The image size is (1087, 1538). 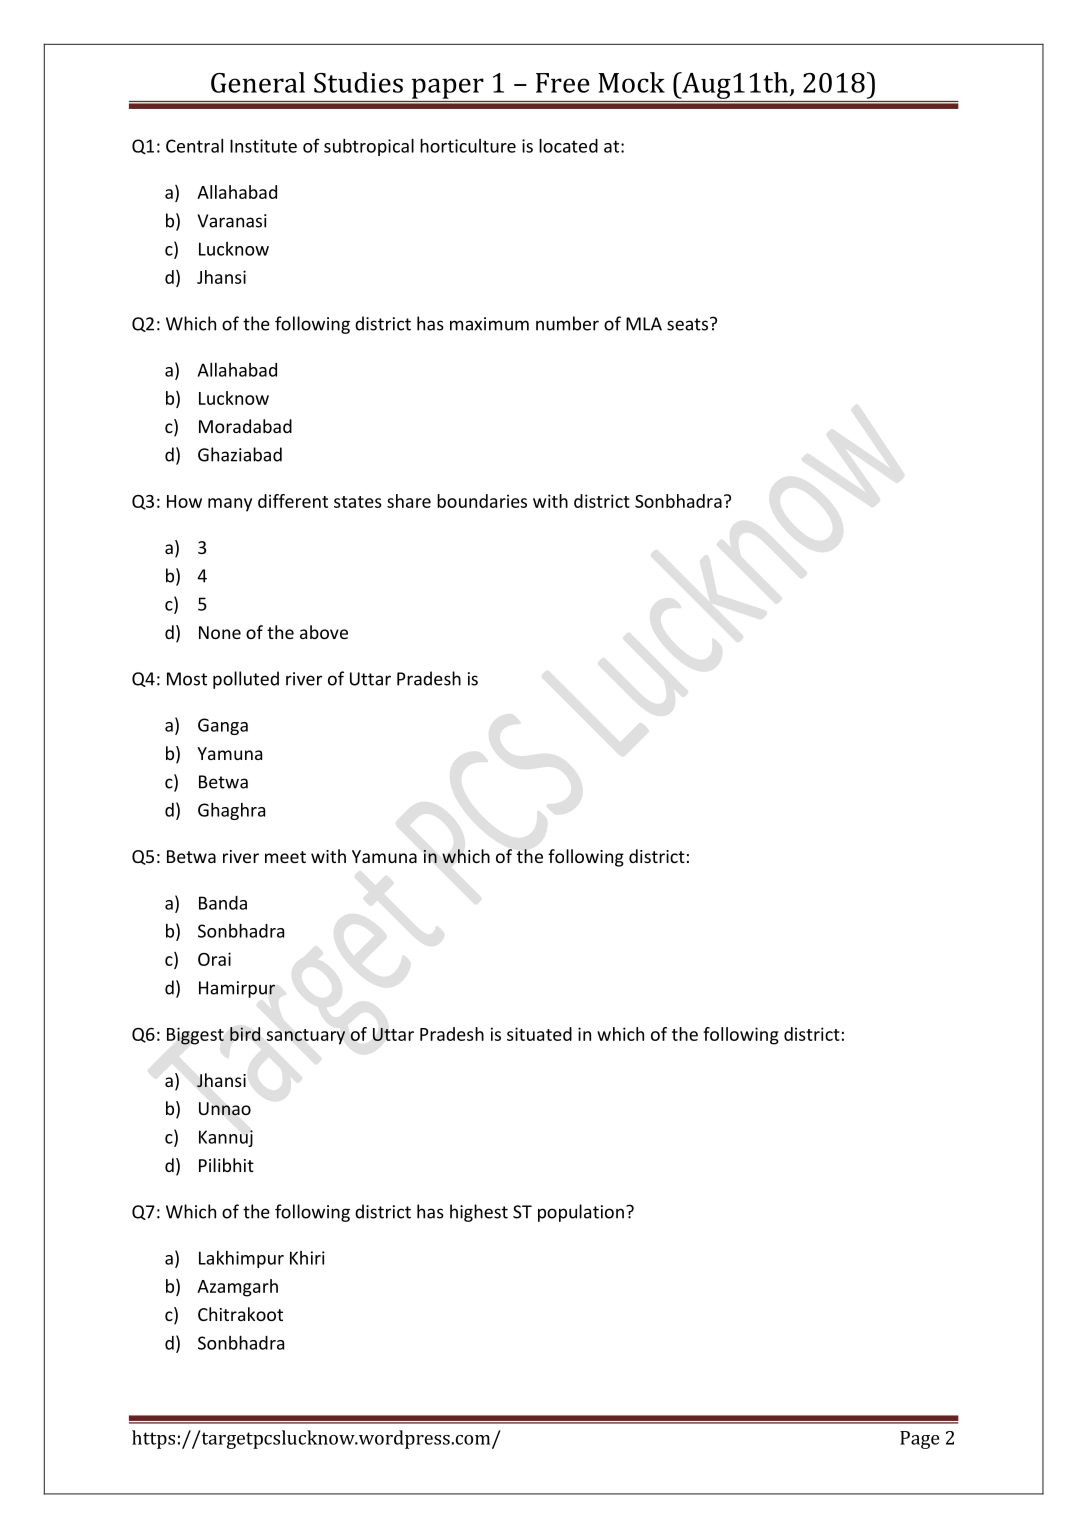 What do you see at coordinates (324, 632) in the document?
I see `above` at bounding box center [324, 632].
